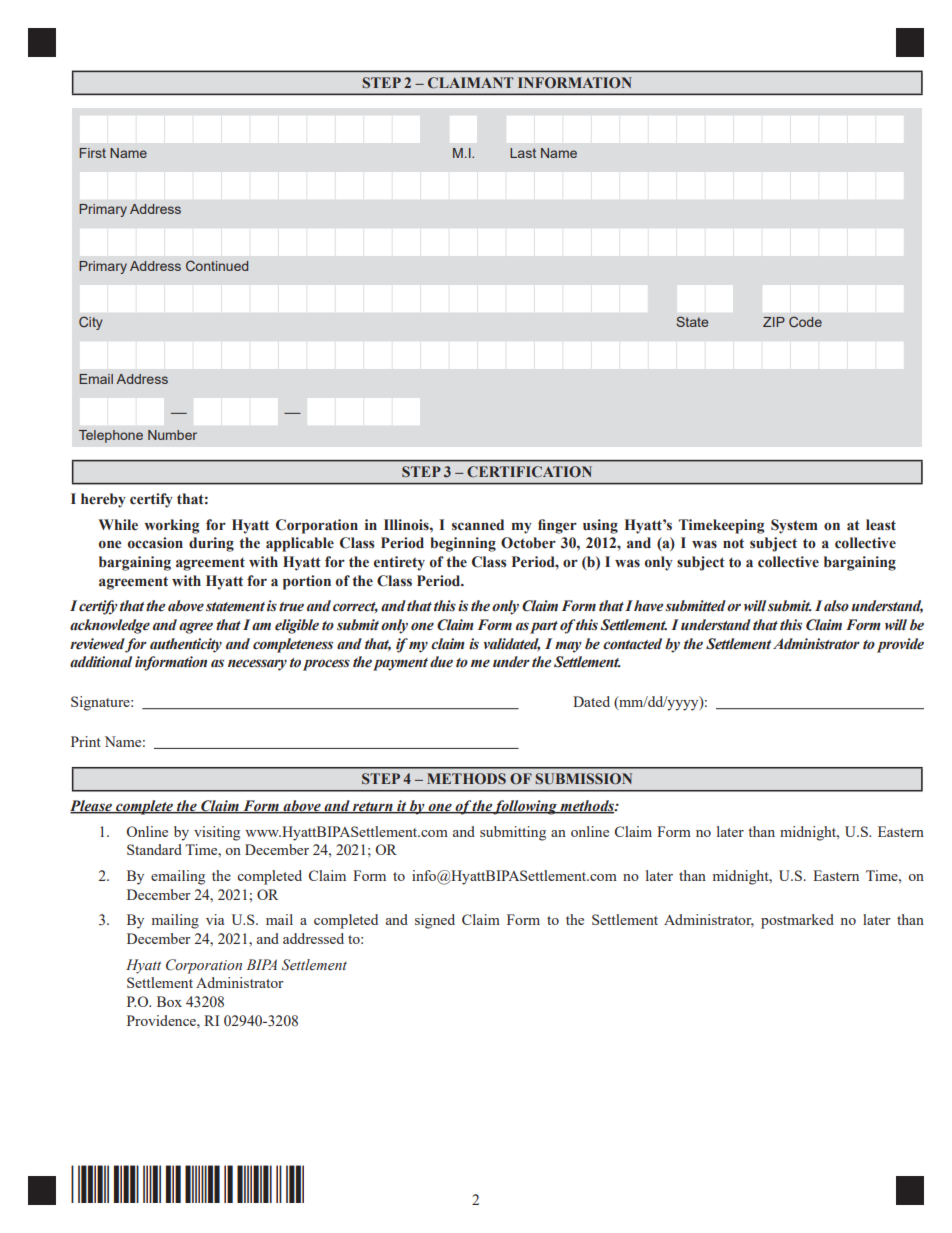 The height and width of the page is (1233, 952). Describe the element at coordinates (172, 435) in the page. I see `Number` at that location.
